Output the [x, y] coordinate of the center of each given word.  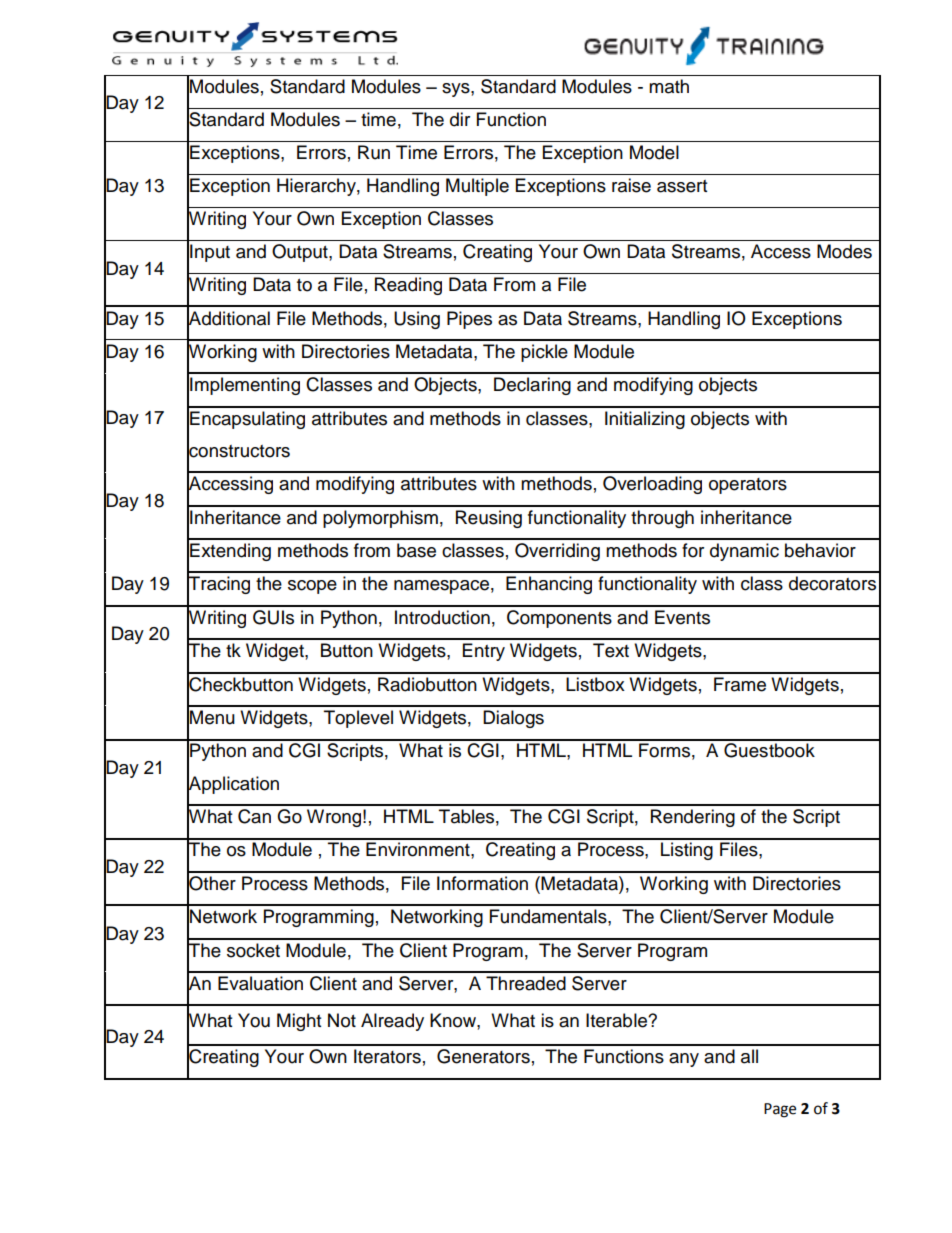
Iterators [387, 1056]
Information [482, 883]
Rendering [693, 818]
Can [254, 816]
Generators [483, 1056]
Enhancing [549, 585]
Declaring [532, 386]
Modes [844, 251]
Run [374, 152]
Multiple [477, 187]
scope [312, 587]
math [669, 86]
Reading [408, 286]
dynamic [744, 552]
